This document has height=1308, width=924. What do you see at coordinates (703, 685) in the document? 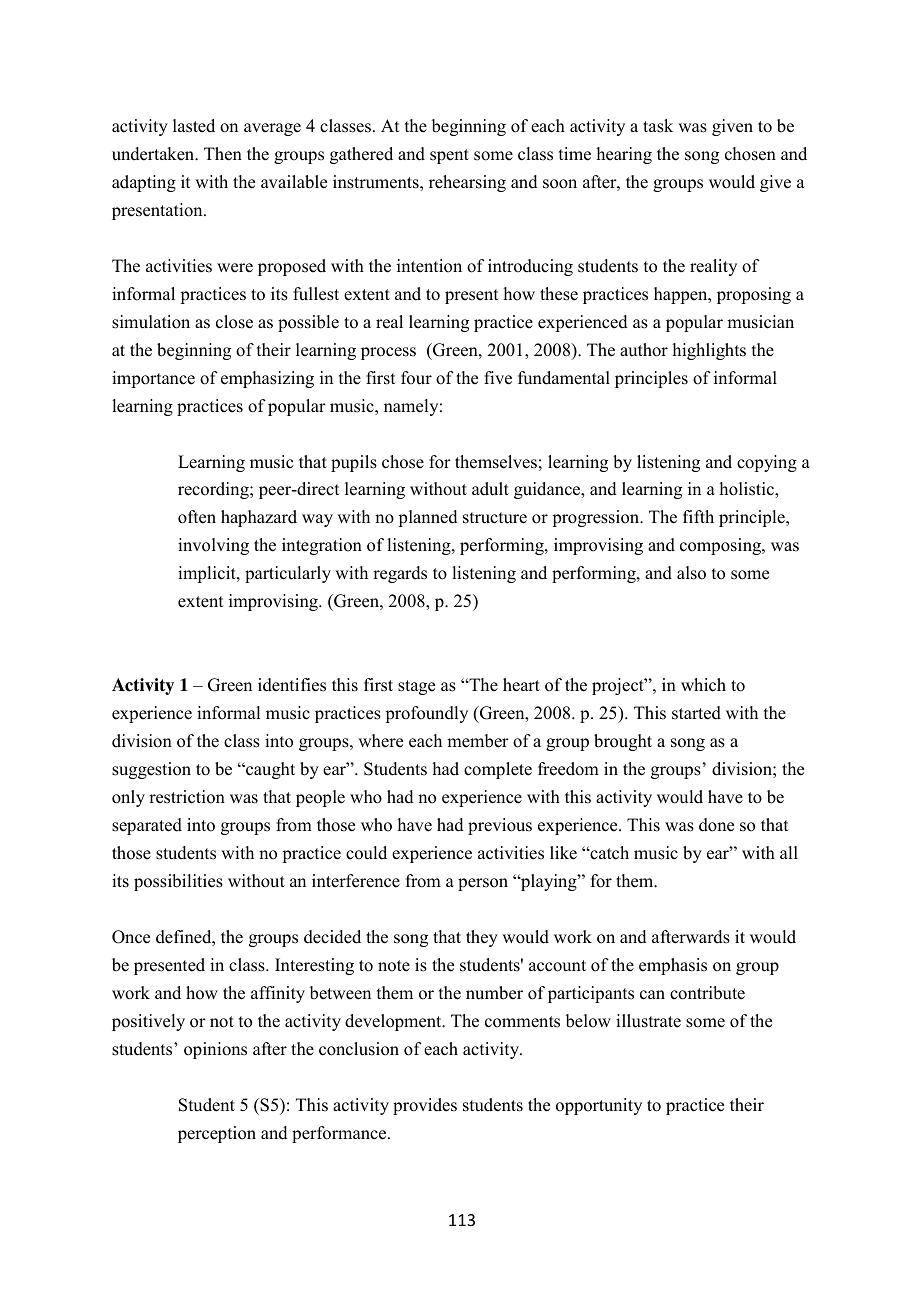
I see `which` at bounding box center [703, 685].
